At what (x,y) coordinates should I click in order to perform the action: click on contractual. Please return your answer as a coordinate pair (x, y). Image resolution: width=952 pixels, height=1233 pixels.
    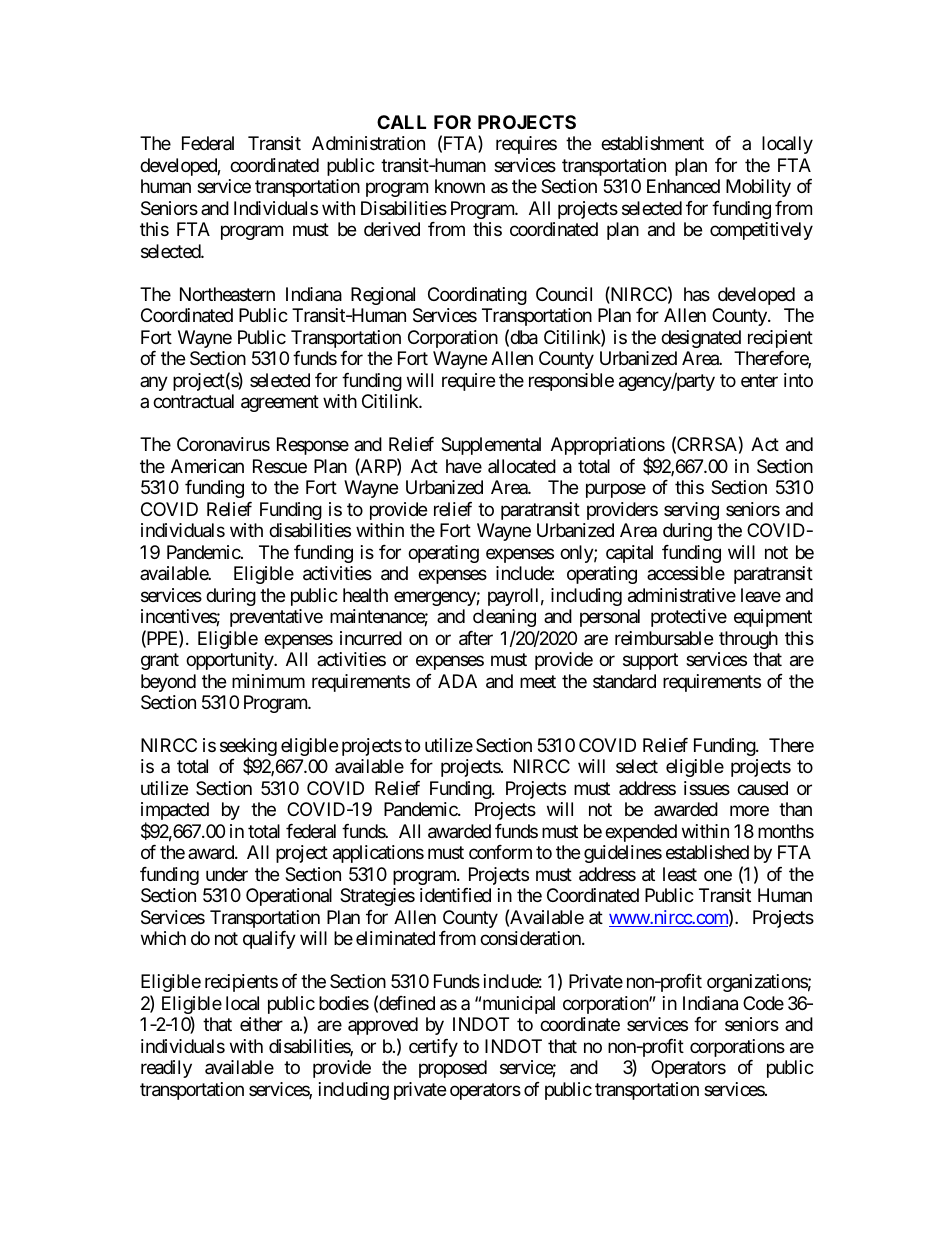
    Looking at the image, I should click on (193, 401).
